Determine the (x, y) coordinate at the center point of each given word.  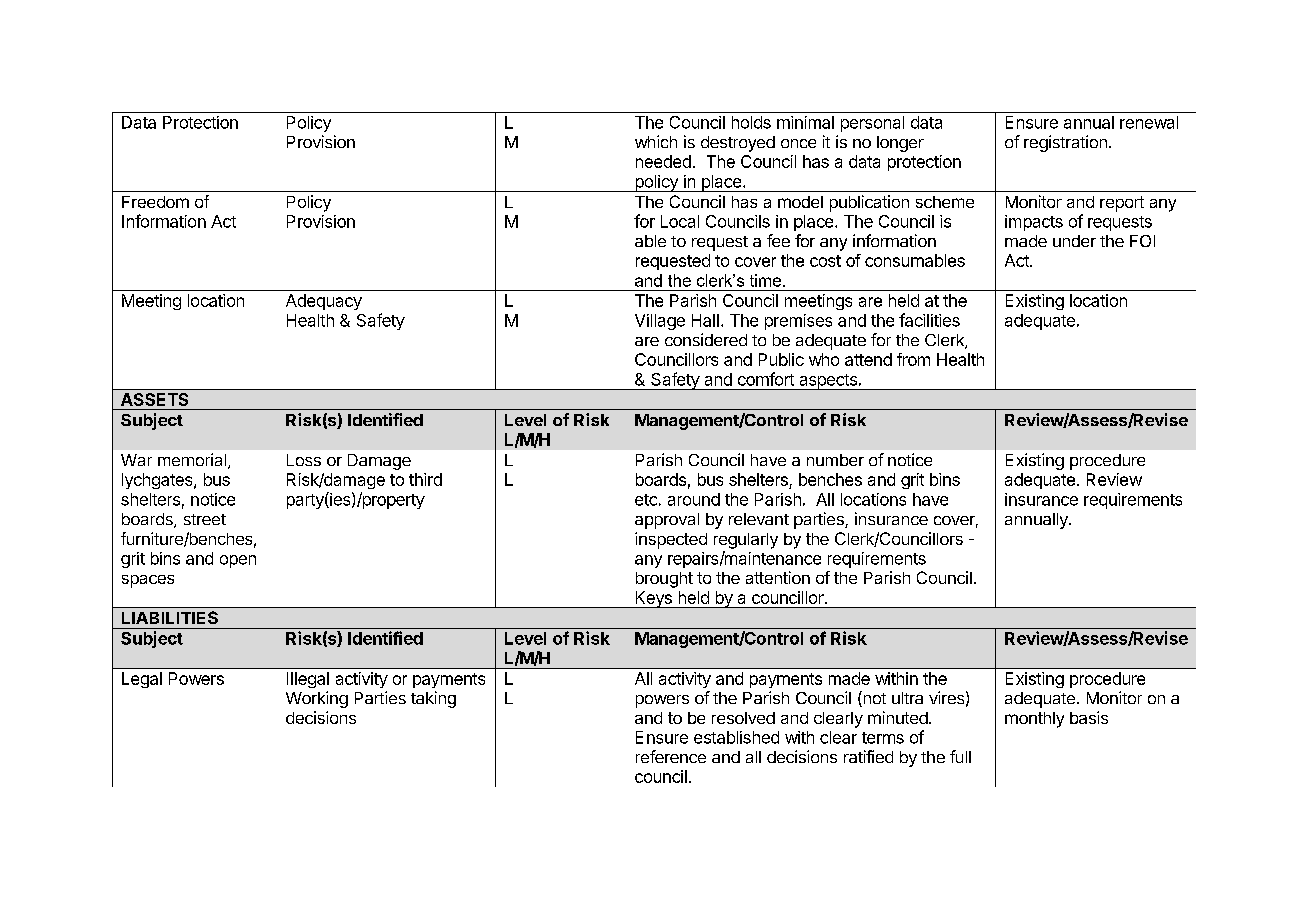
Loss (304, 460)
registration (1065, 143)
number (835, 460)
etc (646, 500)
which (656, 141)
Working (317, 699)
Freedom (155, 202)
